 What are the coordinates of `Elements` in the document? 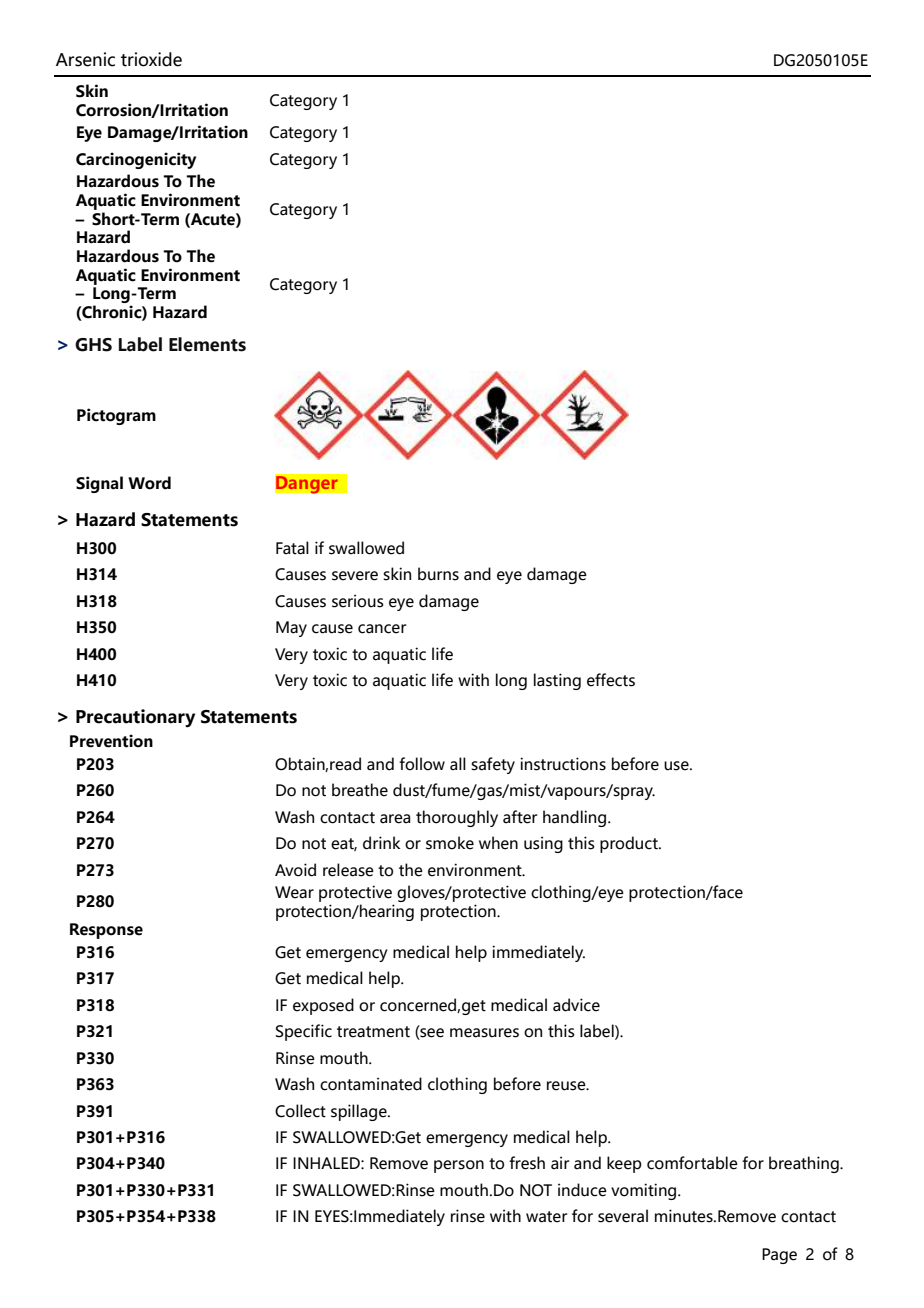 It's located at (207, 344).
